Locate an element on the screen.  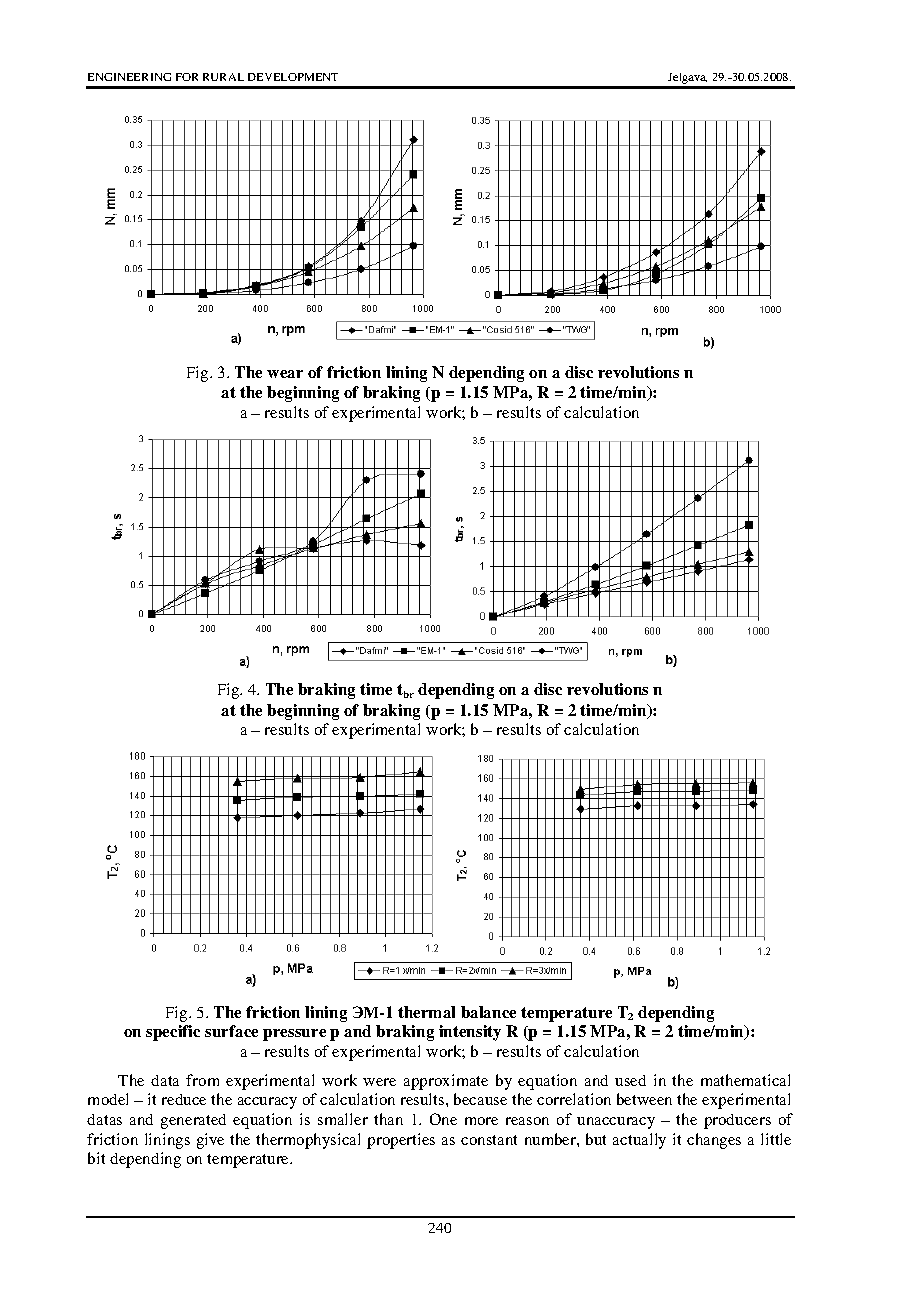
specific is located at coordinates (173, 1033).
